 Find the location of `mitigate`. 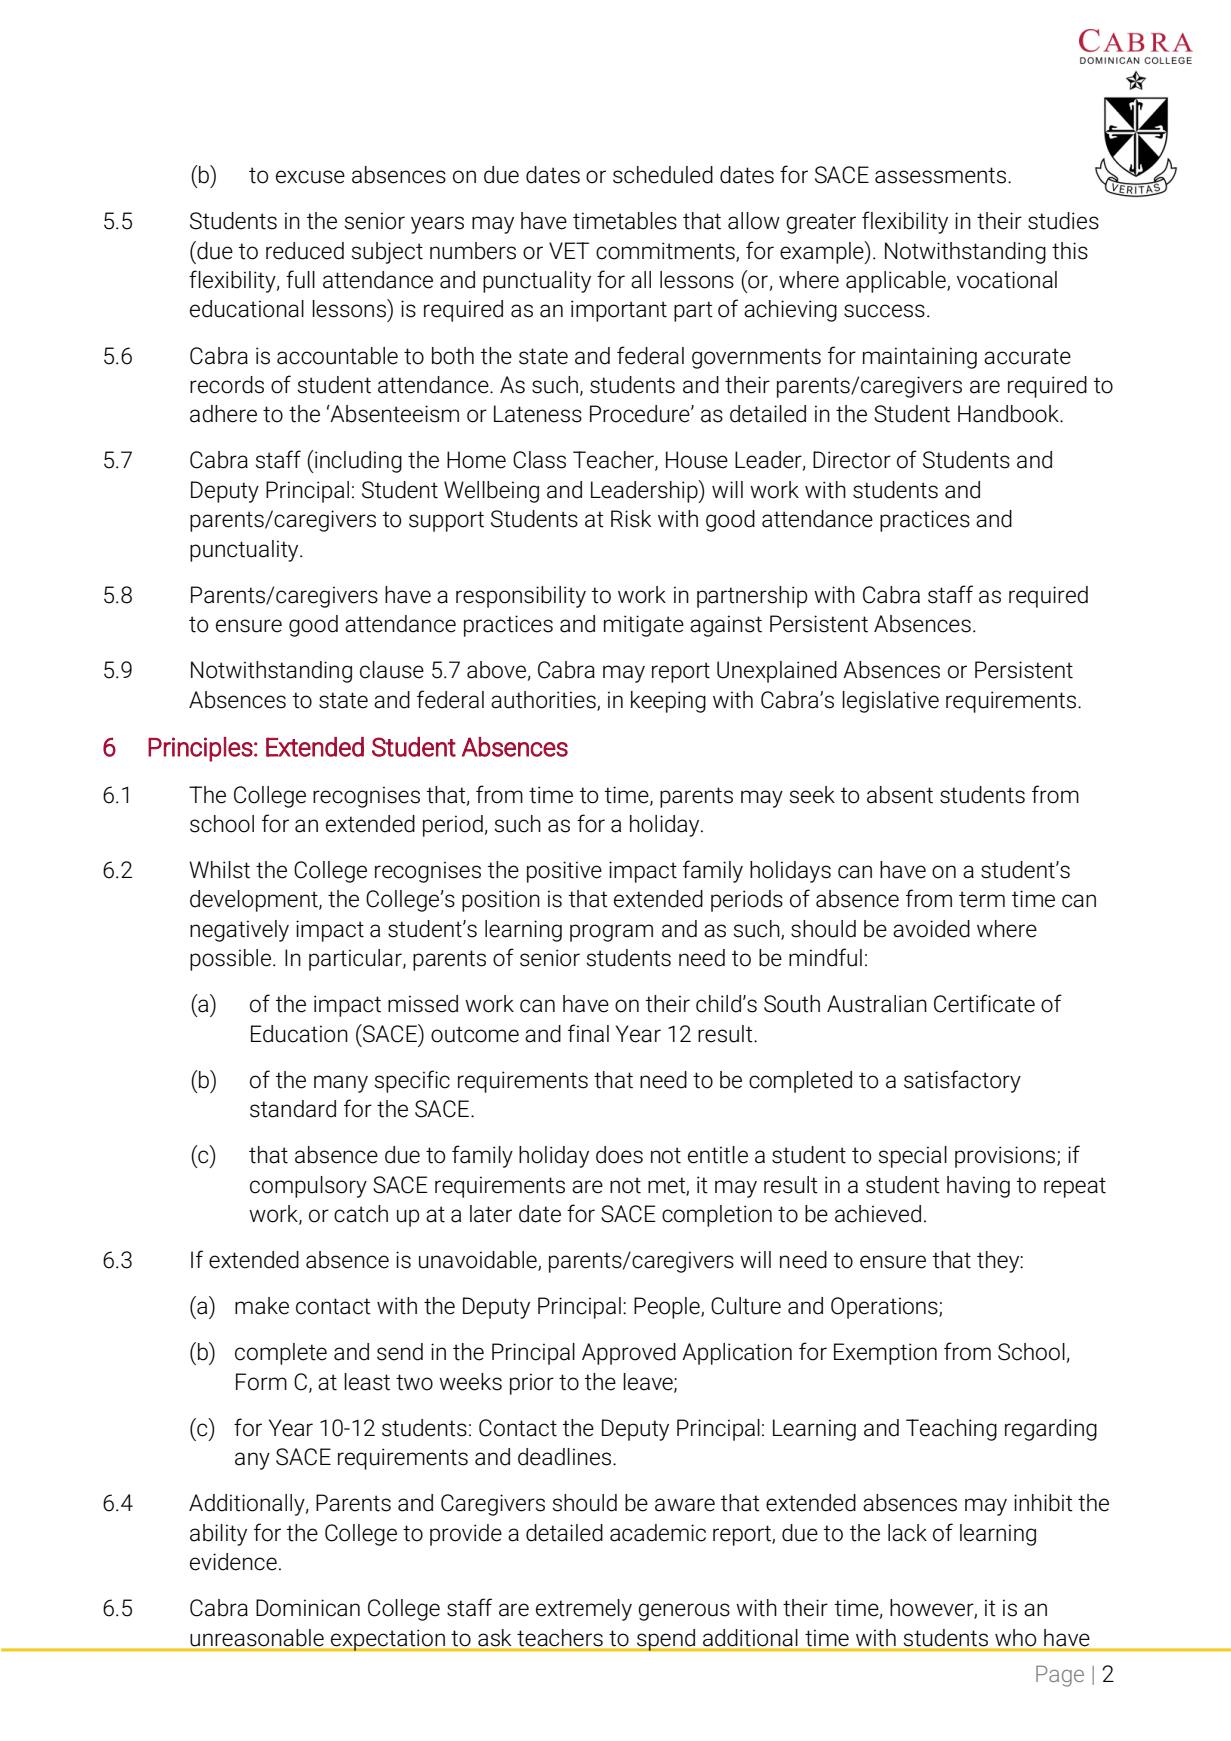

mitigate is located at coordinates (644, 626).
